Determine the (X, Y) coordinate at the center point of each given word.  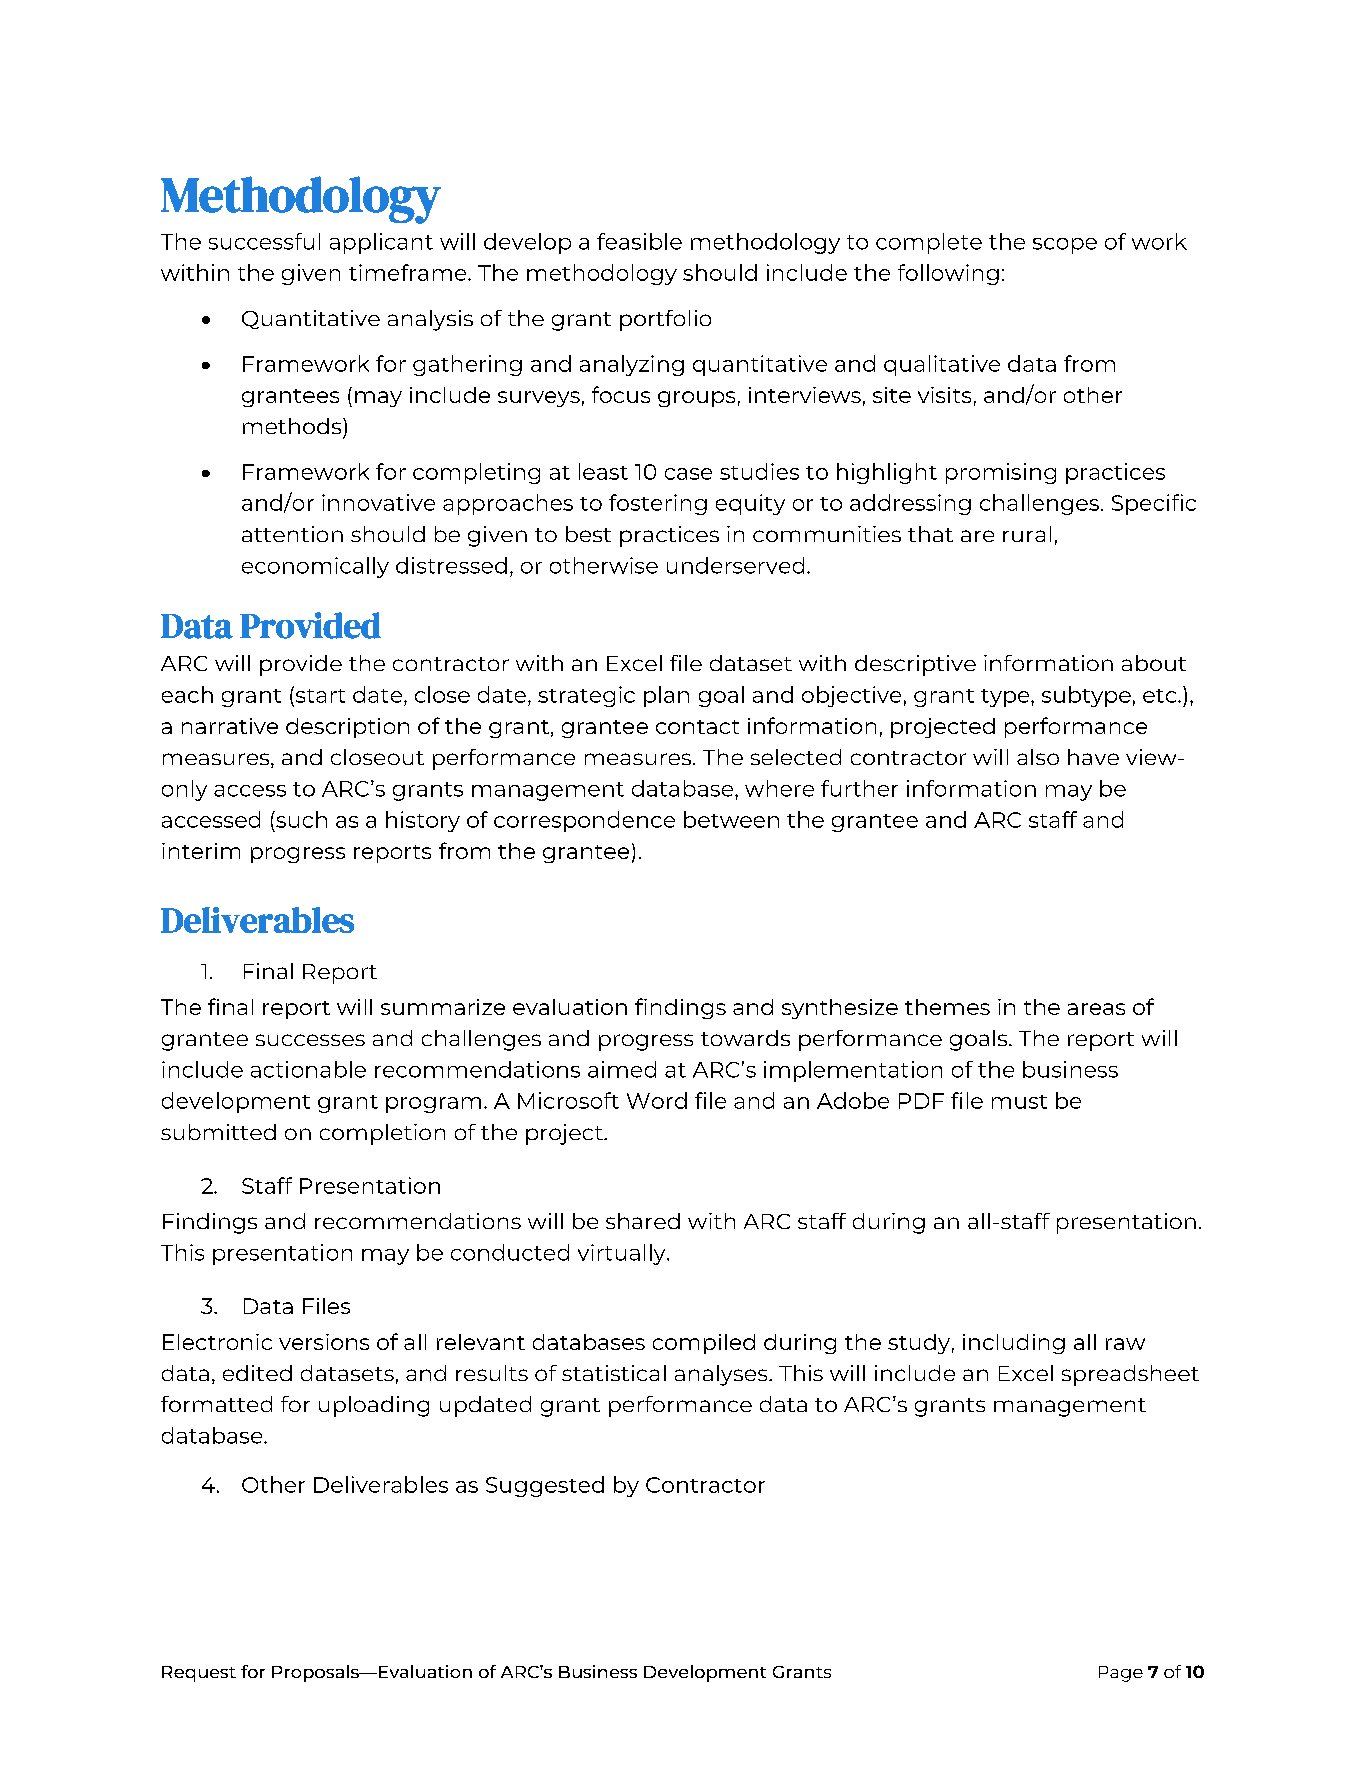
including (1014, 1344)
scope (1065, 246)
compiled (704, 1344)
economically (315, 567)
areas (1096, 1009)
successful (264, 241)
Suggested (545, 1486)
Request (199, 1674)
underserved (735, 565)
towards (745, 1038)
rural (1027, 534)
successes (310, 1040)
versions (324, 1342)
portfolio (665, 320)
